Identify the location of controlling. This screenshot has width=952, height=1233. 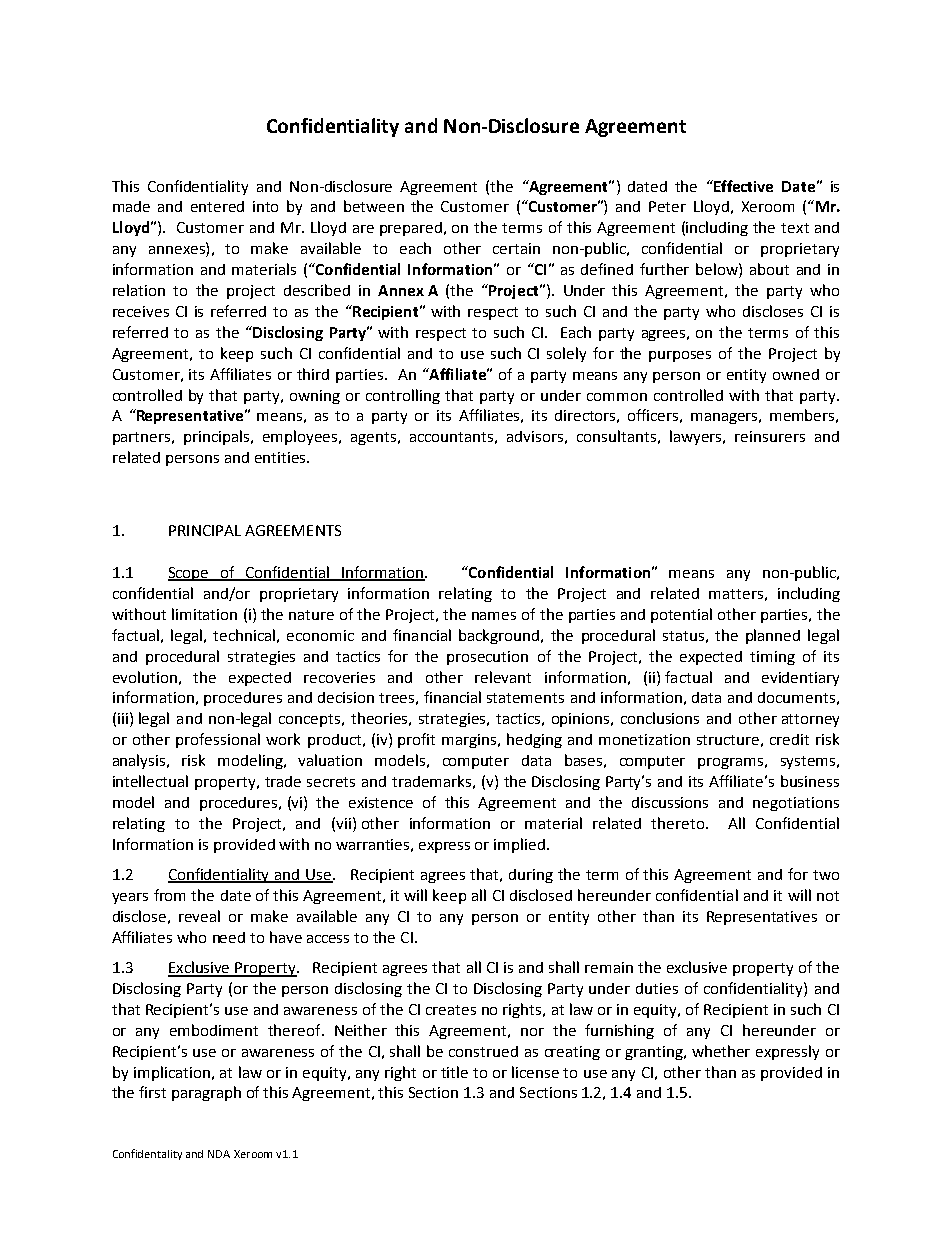
(403, 396).
